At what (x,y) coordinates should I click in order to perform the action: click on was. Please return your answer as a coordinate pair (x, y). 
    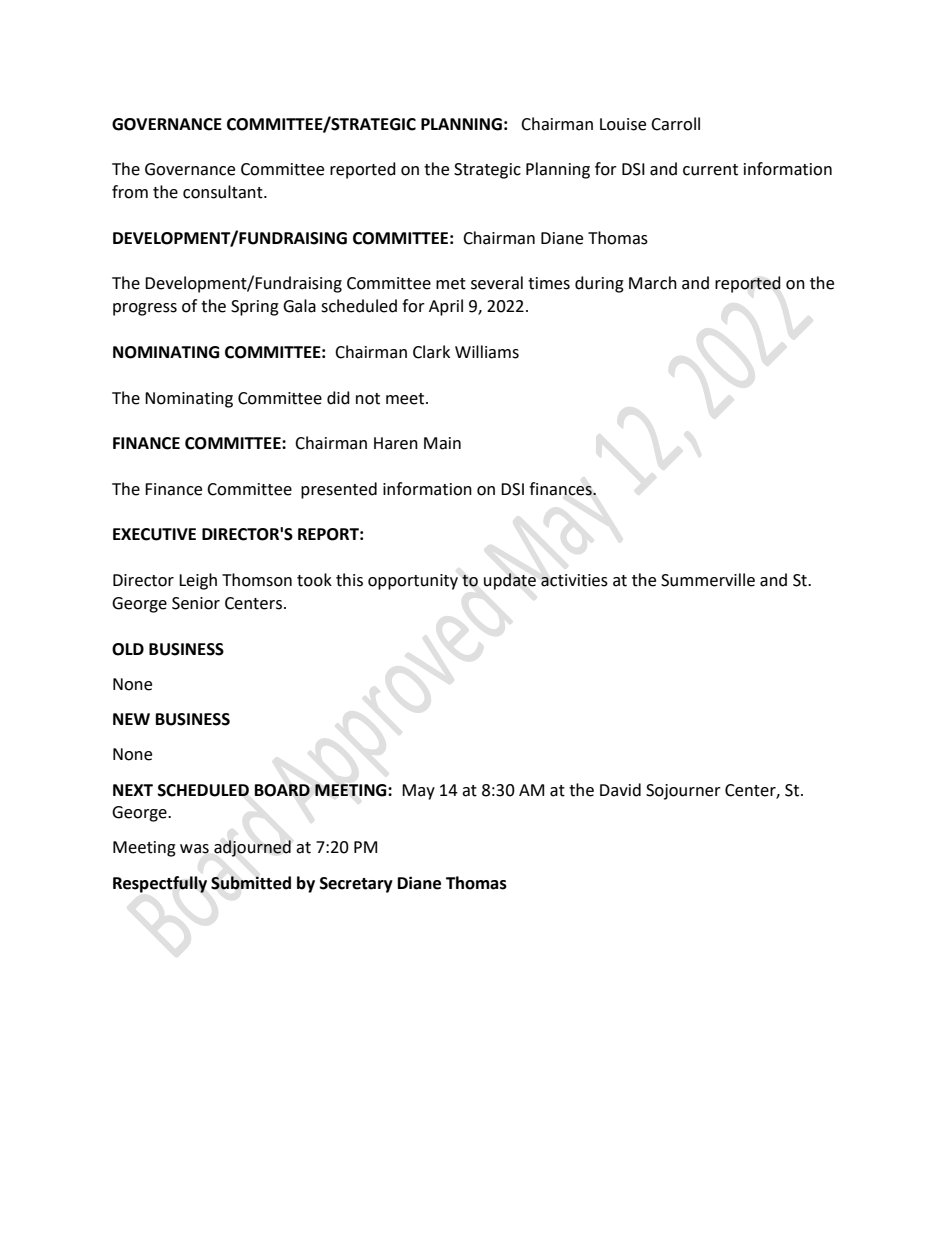
    Looking at the image, I should click on (194, 849).
